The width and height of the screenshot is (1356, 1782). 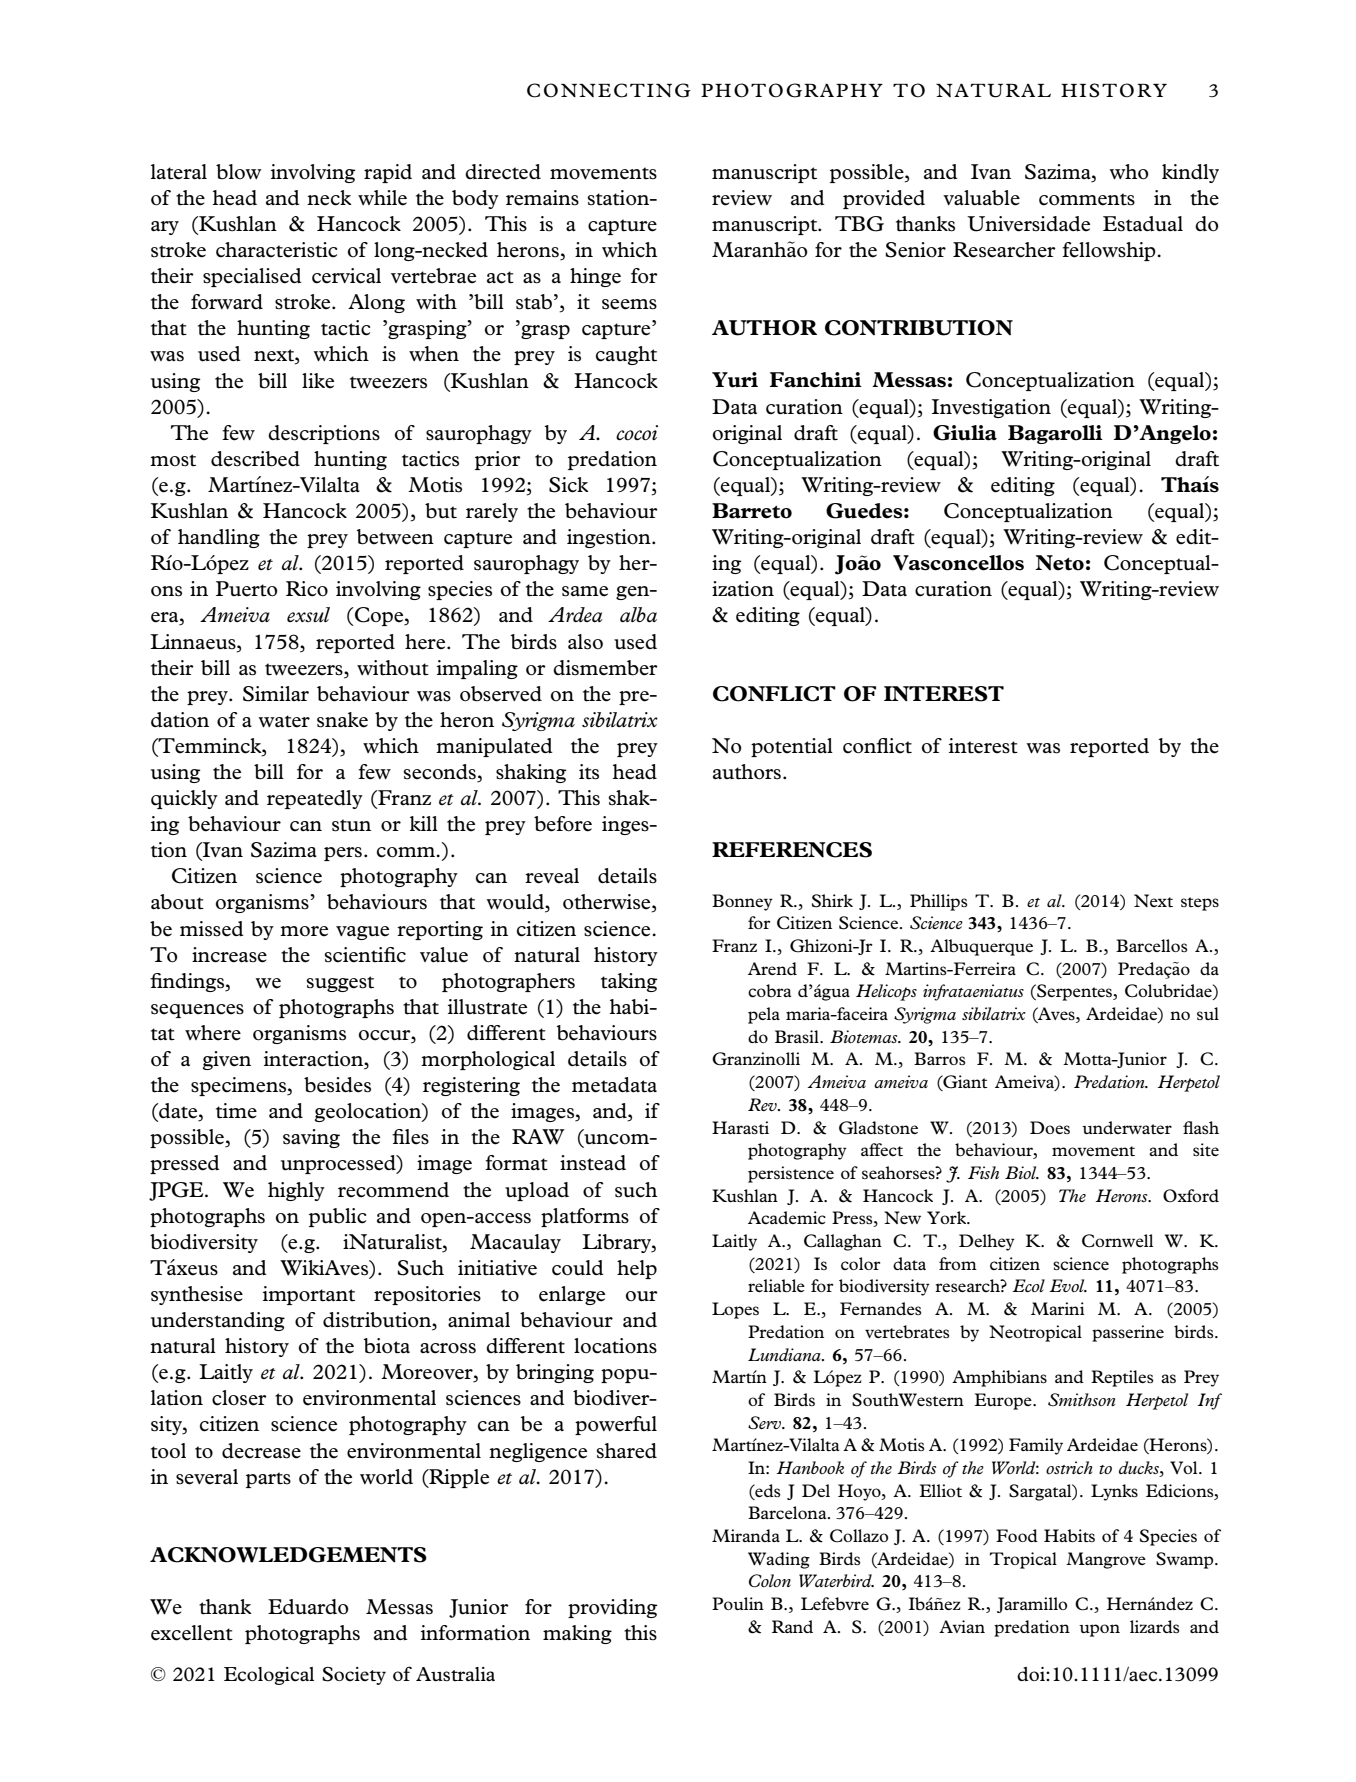 What do you see at coordinates (1200, 904) in the screenshot?
I see `steps` at bounding box center [1200, 904].
